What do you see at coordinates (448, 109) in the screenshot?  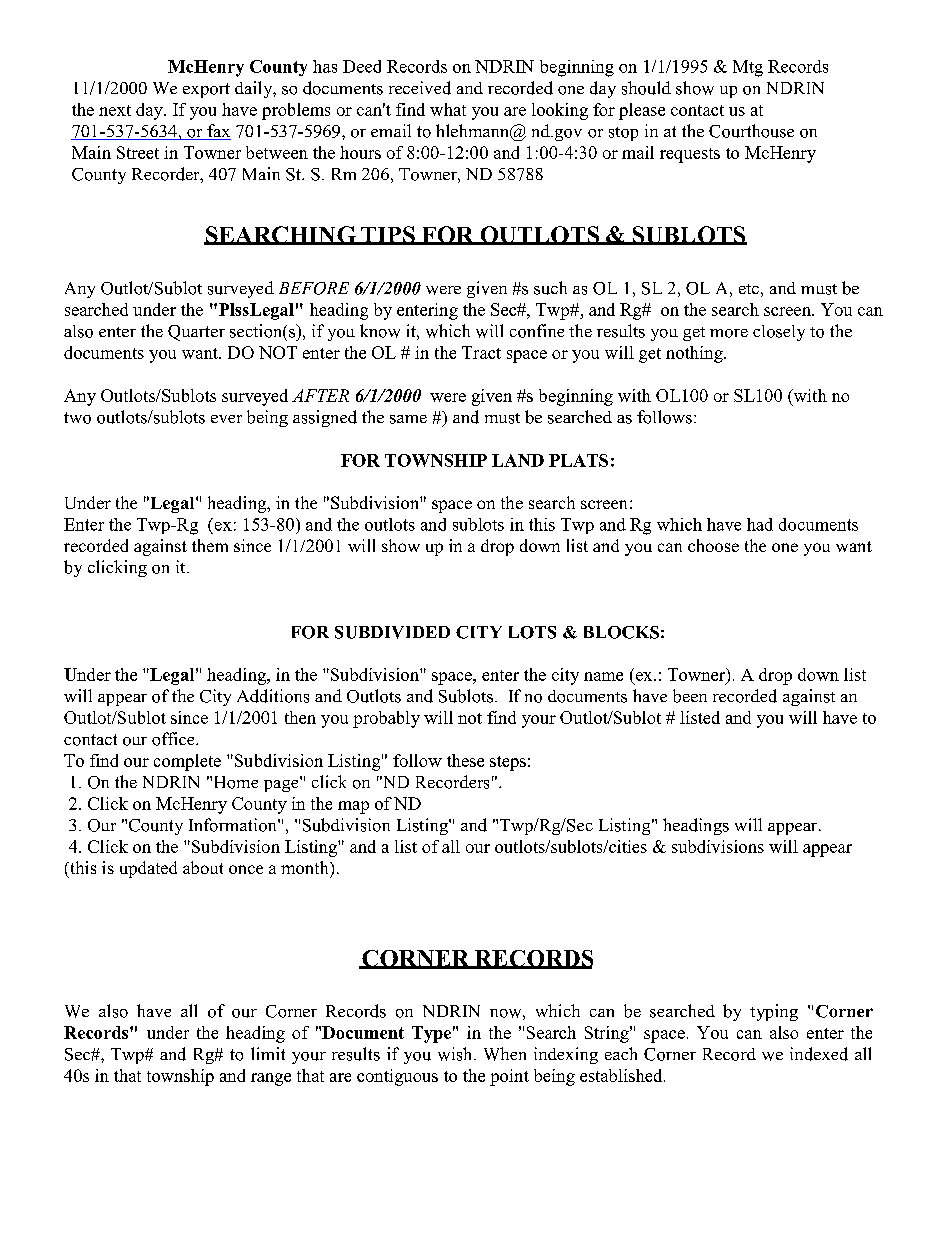 I see `what` at bounding box center [448, 109].
